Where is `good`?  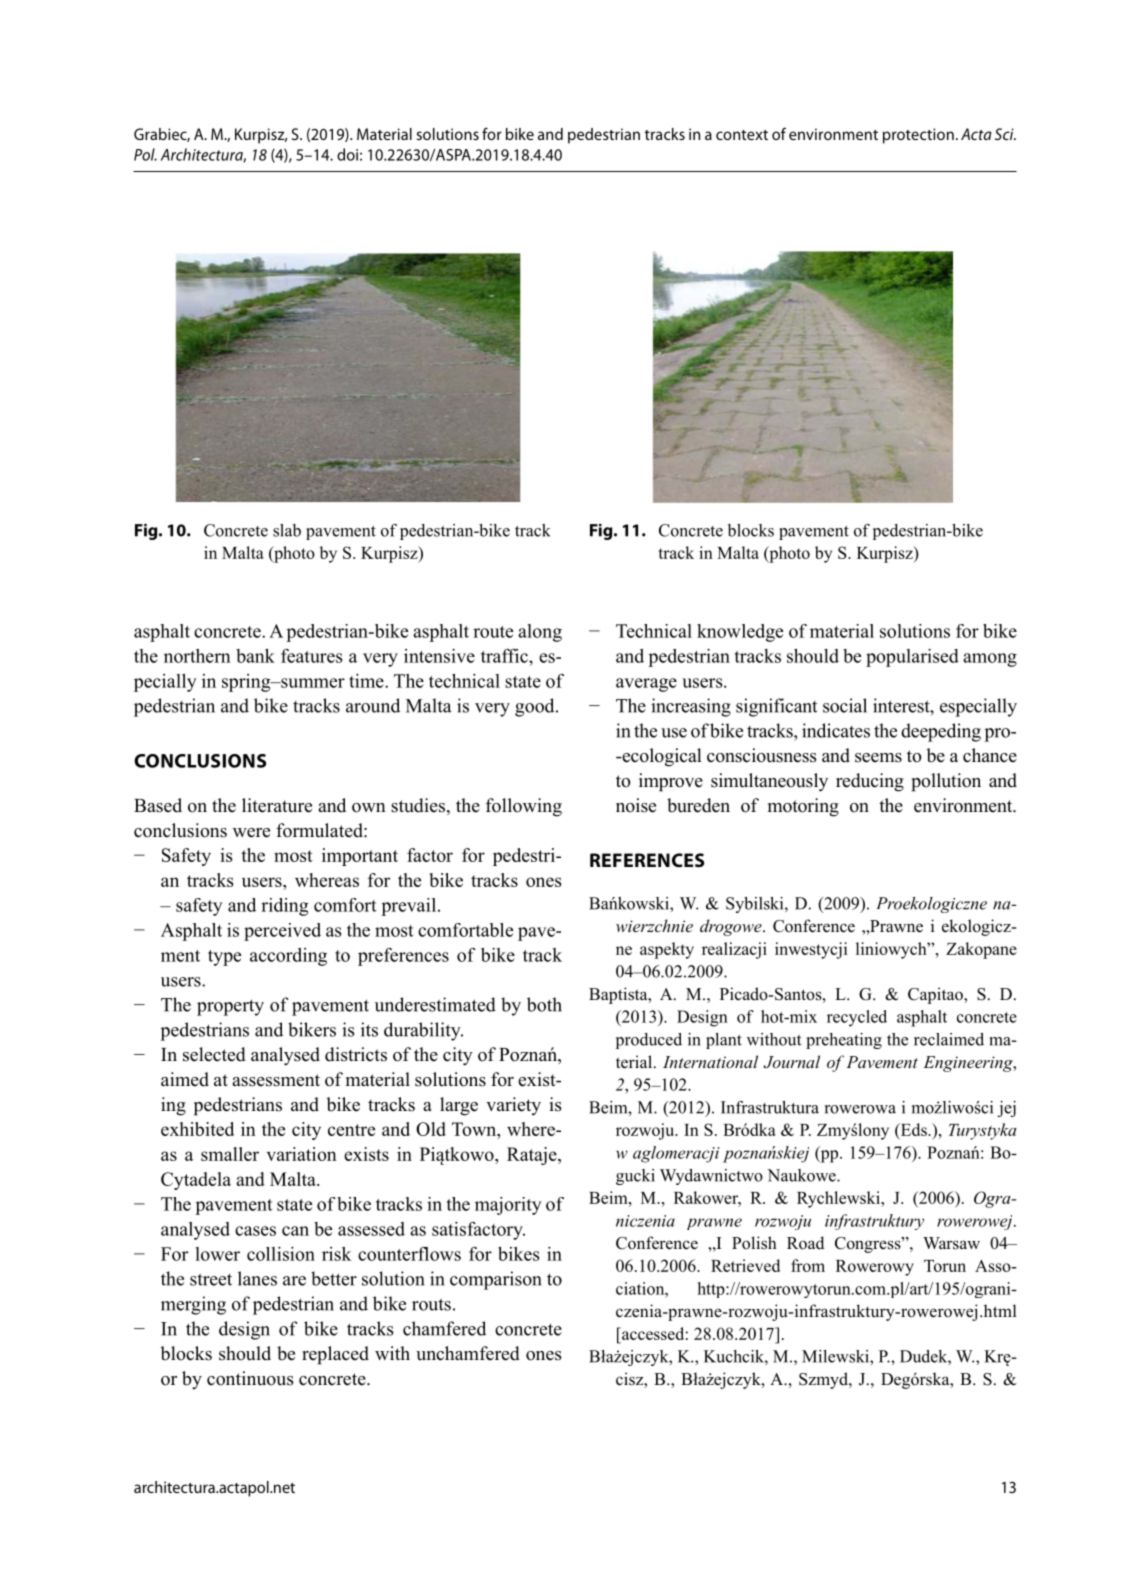 good is located at coordinates (536, 707).
